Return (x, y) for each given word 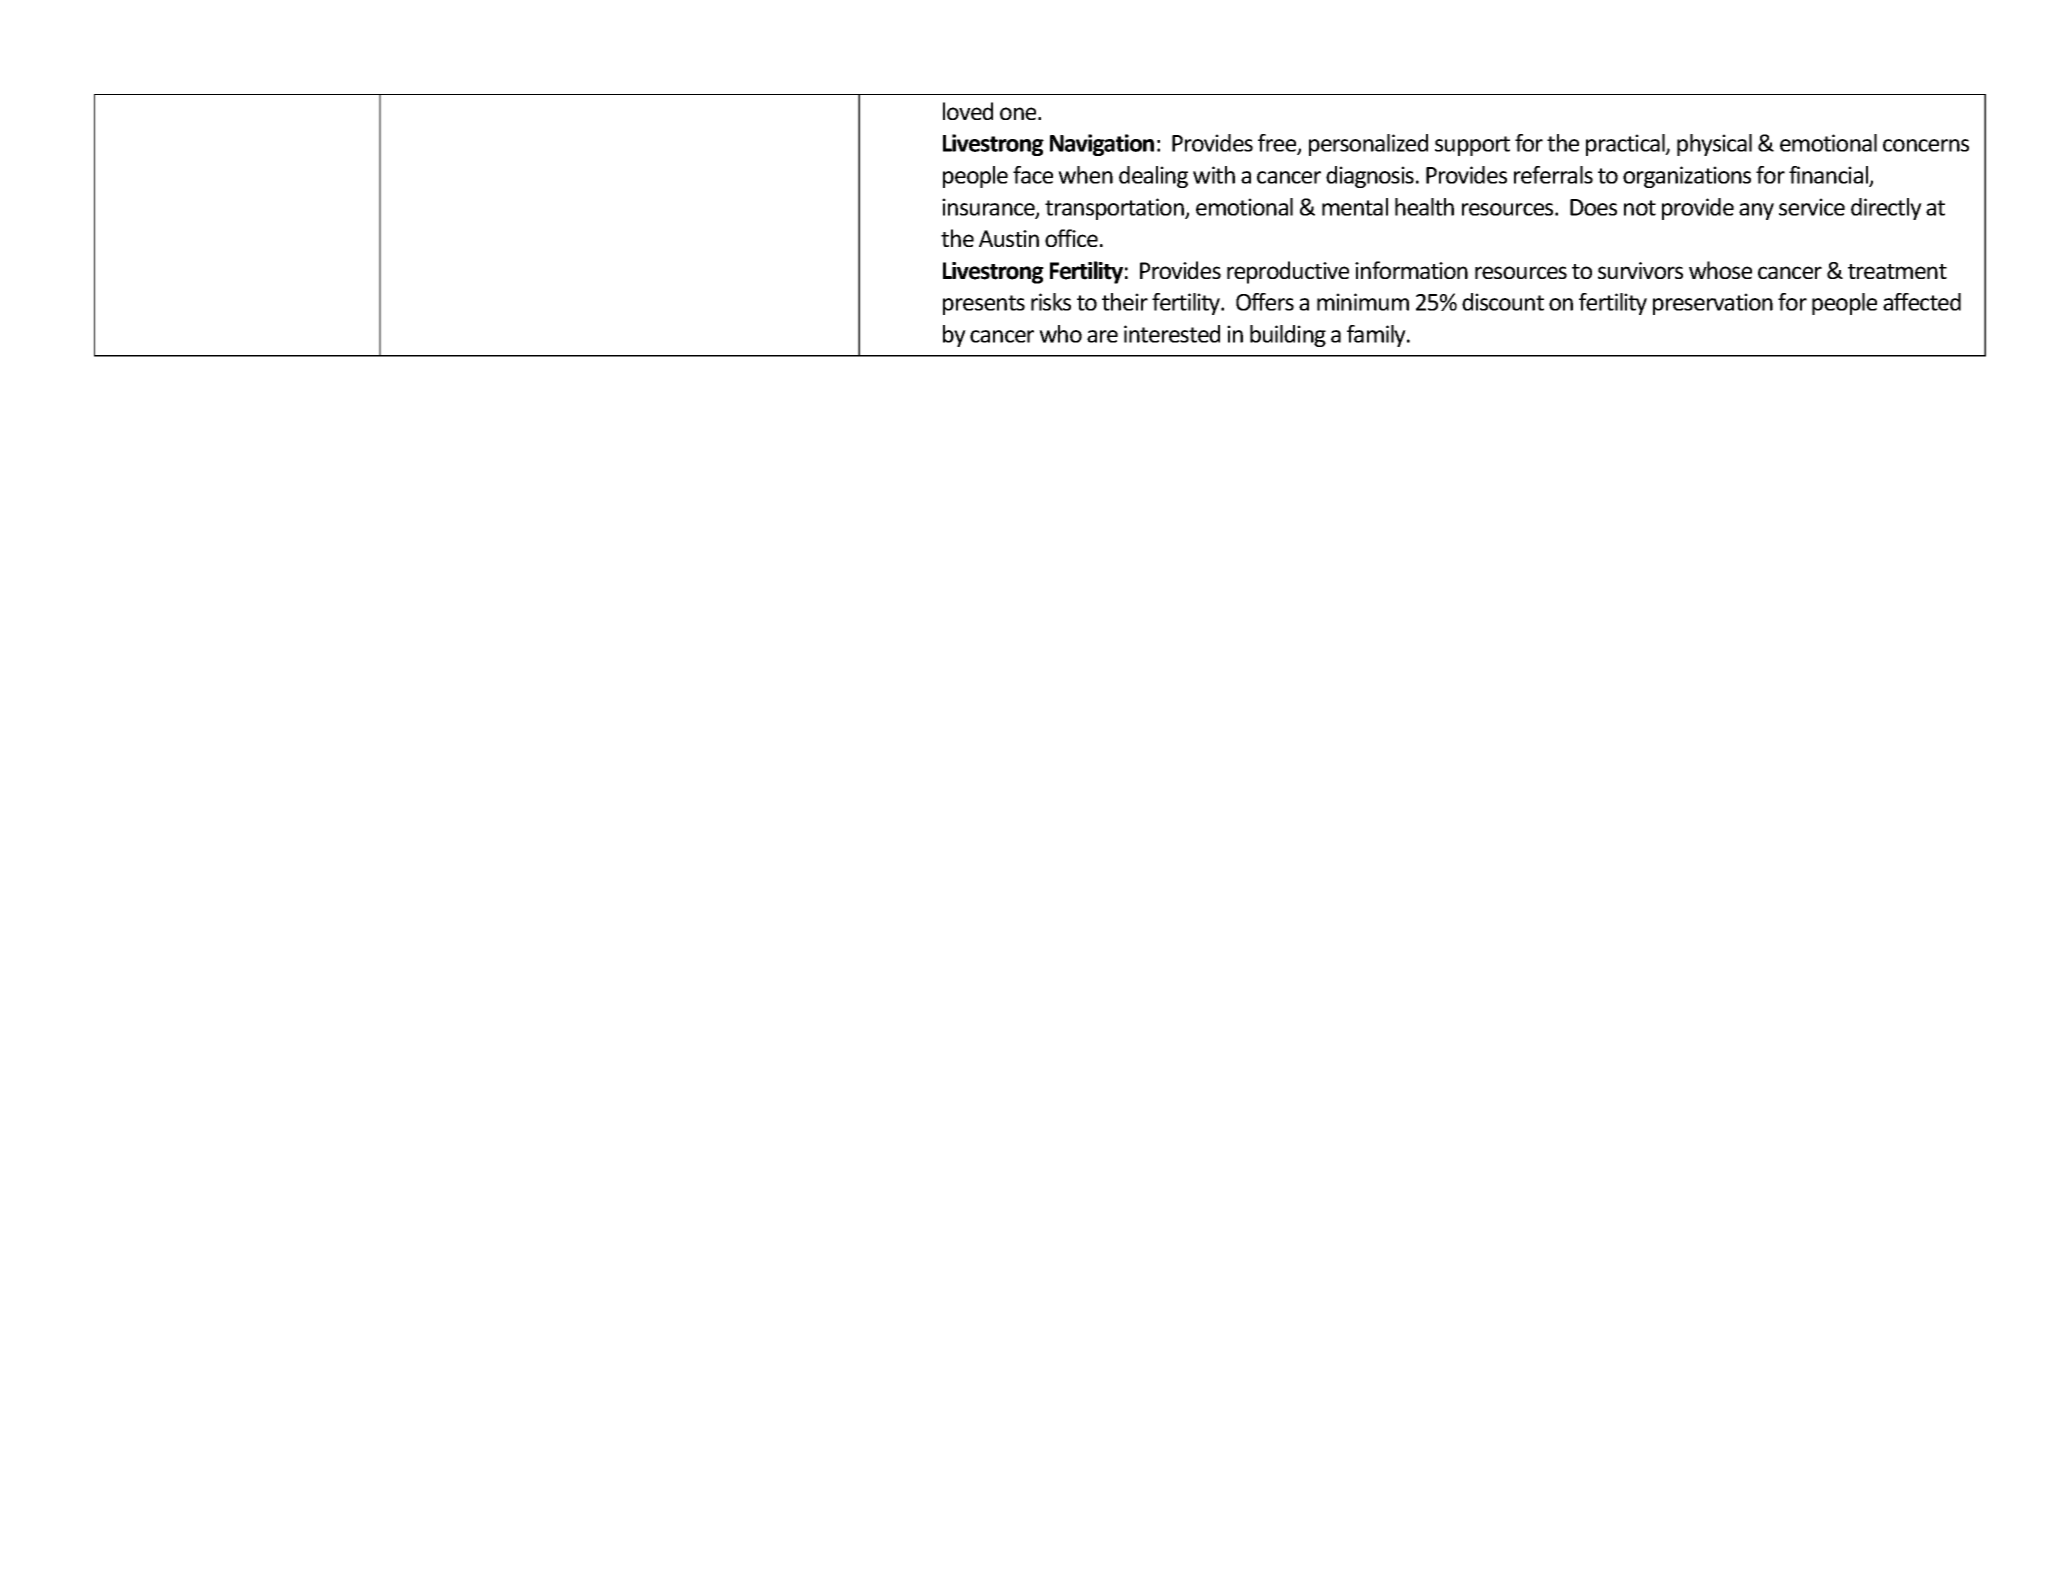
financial (1830, 176)
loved (968, 111)
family (1377, 336)
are (1102, 336)
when (1085, 175)
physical (1714, 145)
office (1071, 238)
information (1411, 270)
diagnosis (1371, 177)
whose (1720, 270)
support (1472, 146)
